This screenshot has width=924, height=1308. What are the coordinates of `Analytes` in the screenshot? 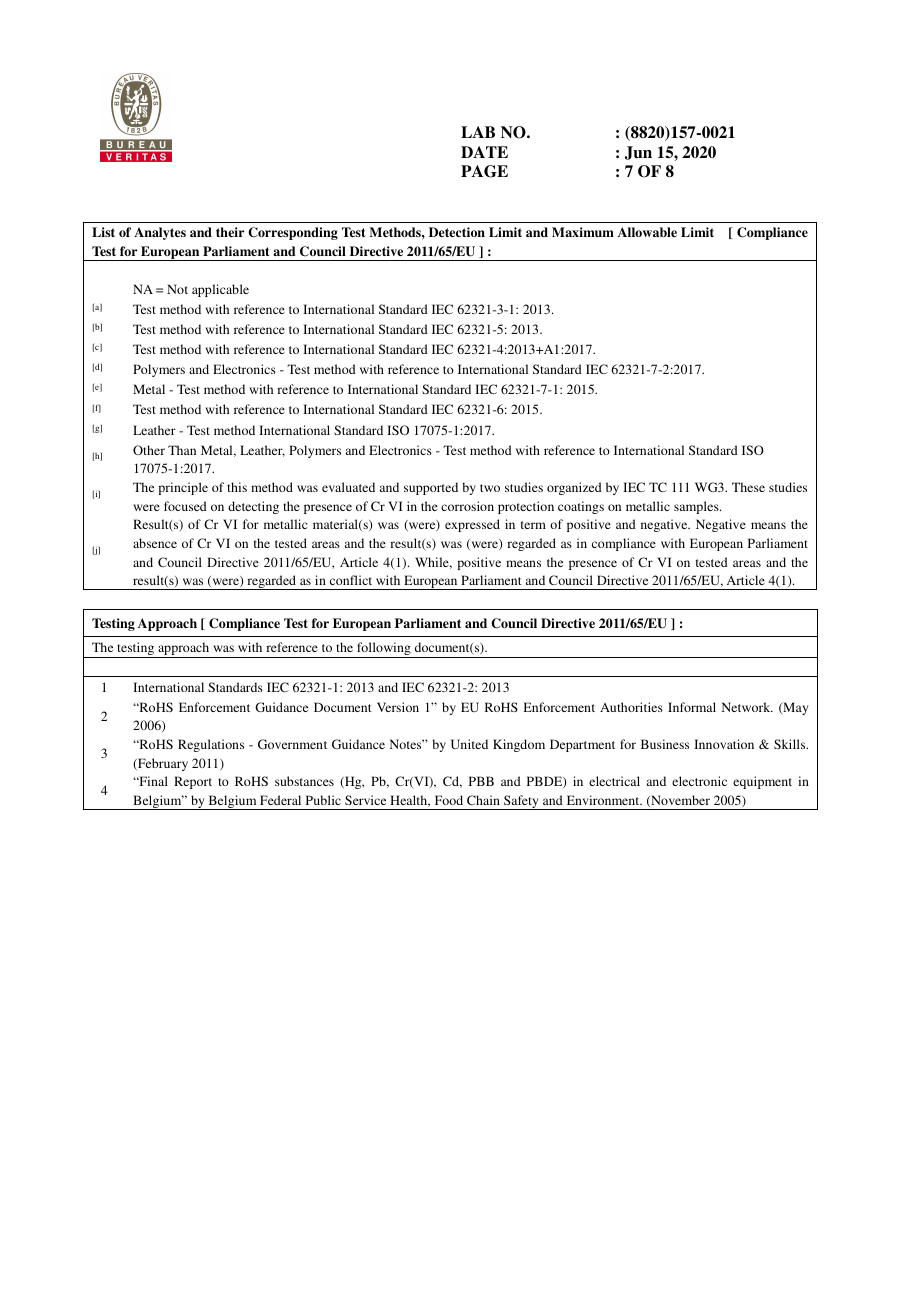 It's located at (160, 233).
